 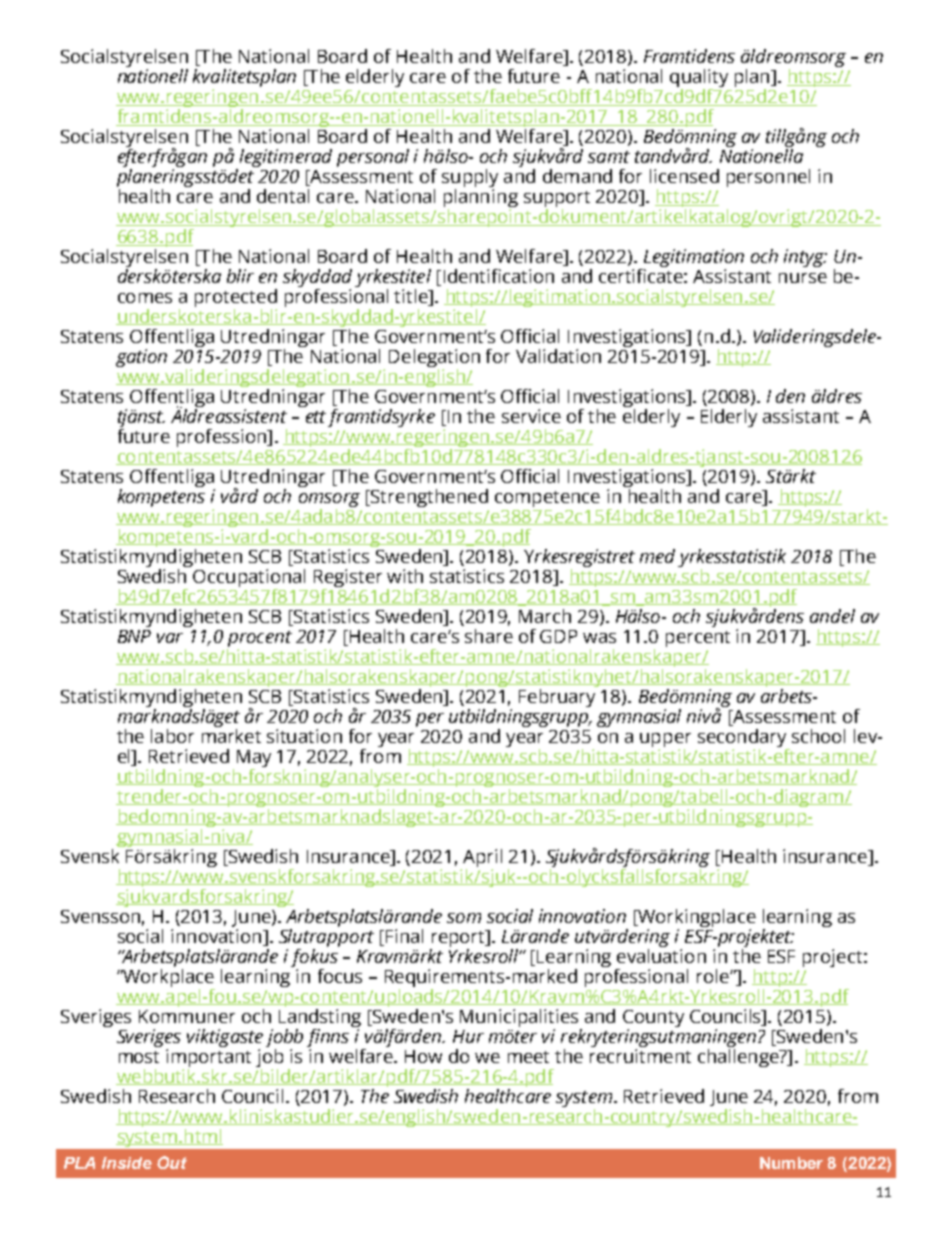 What do you see at coordinates (470, 179) in the image?
I see `supply` at bounding box center [470, 179].
